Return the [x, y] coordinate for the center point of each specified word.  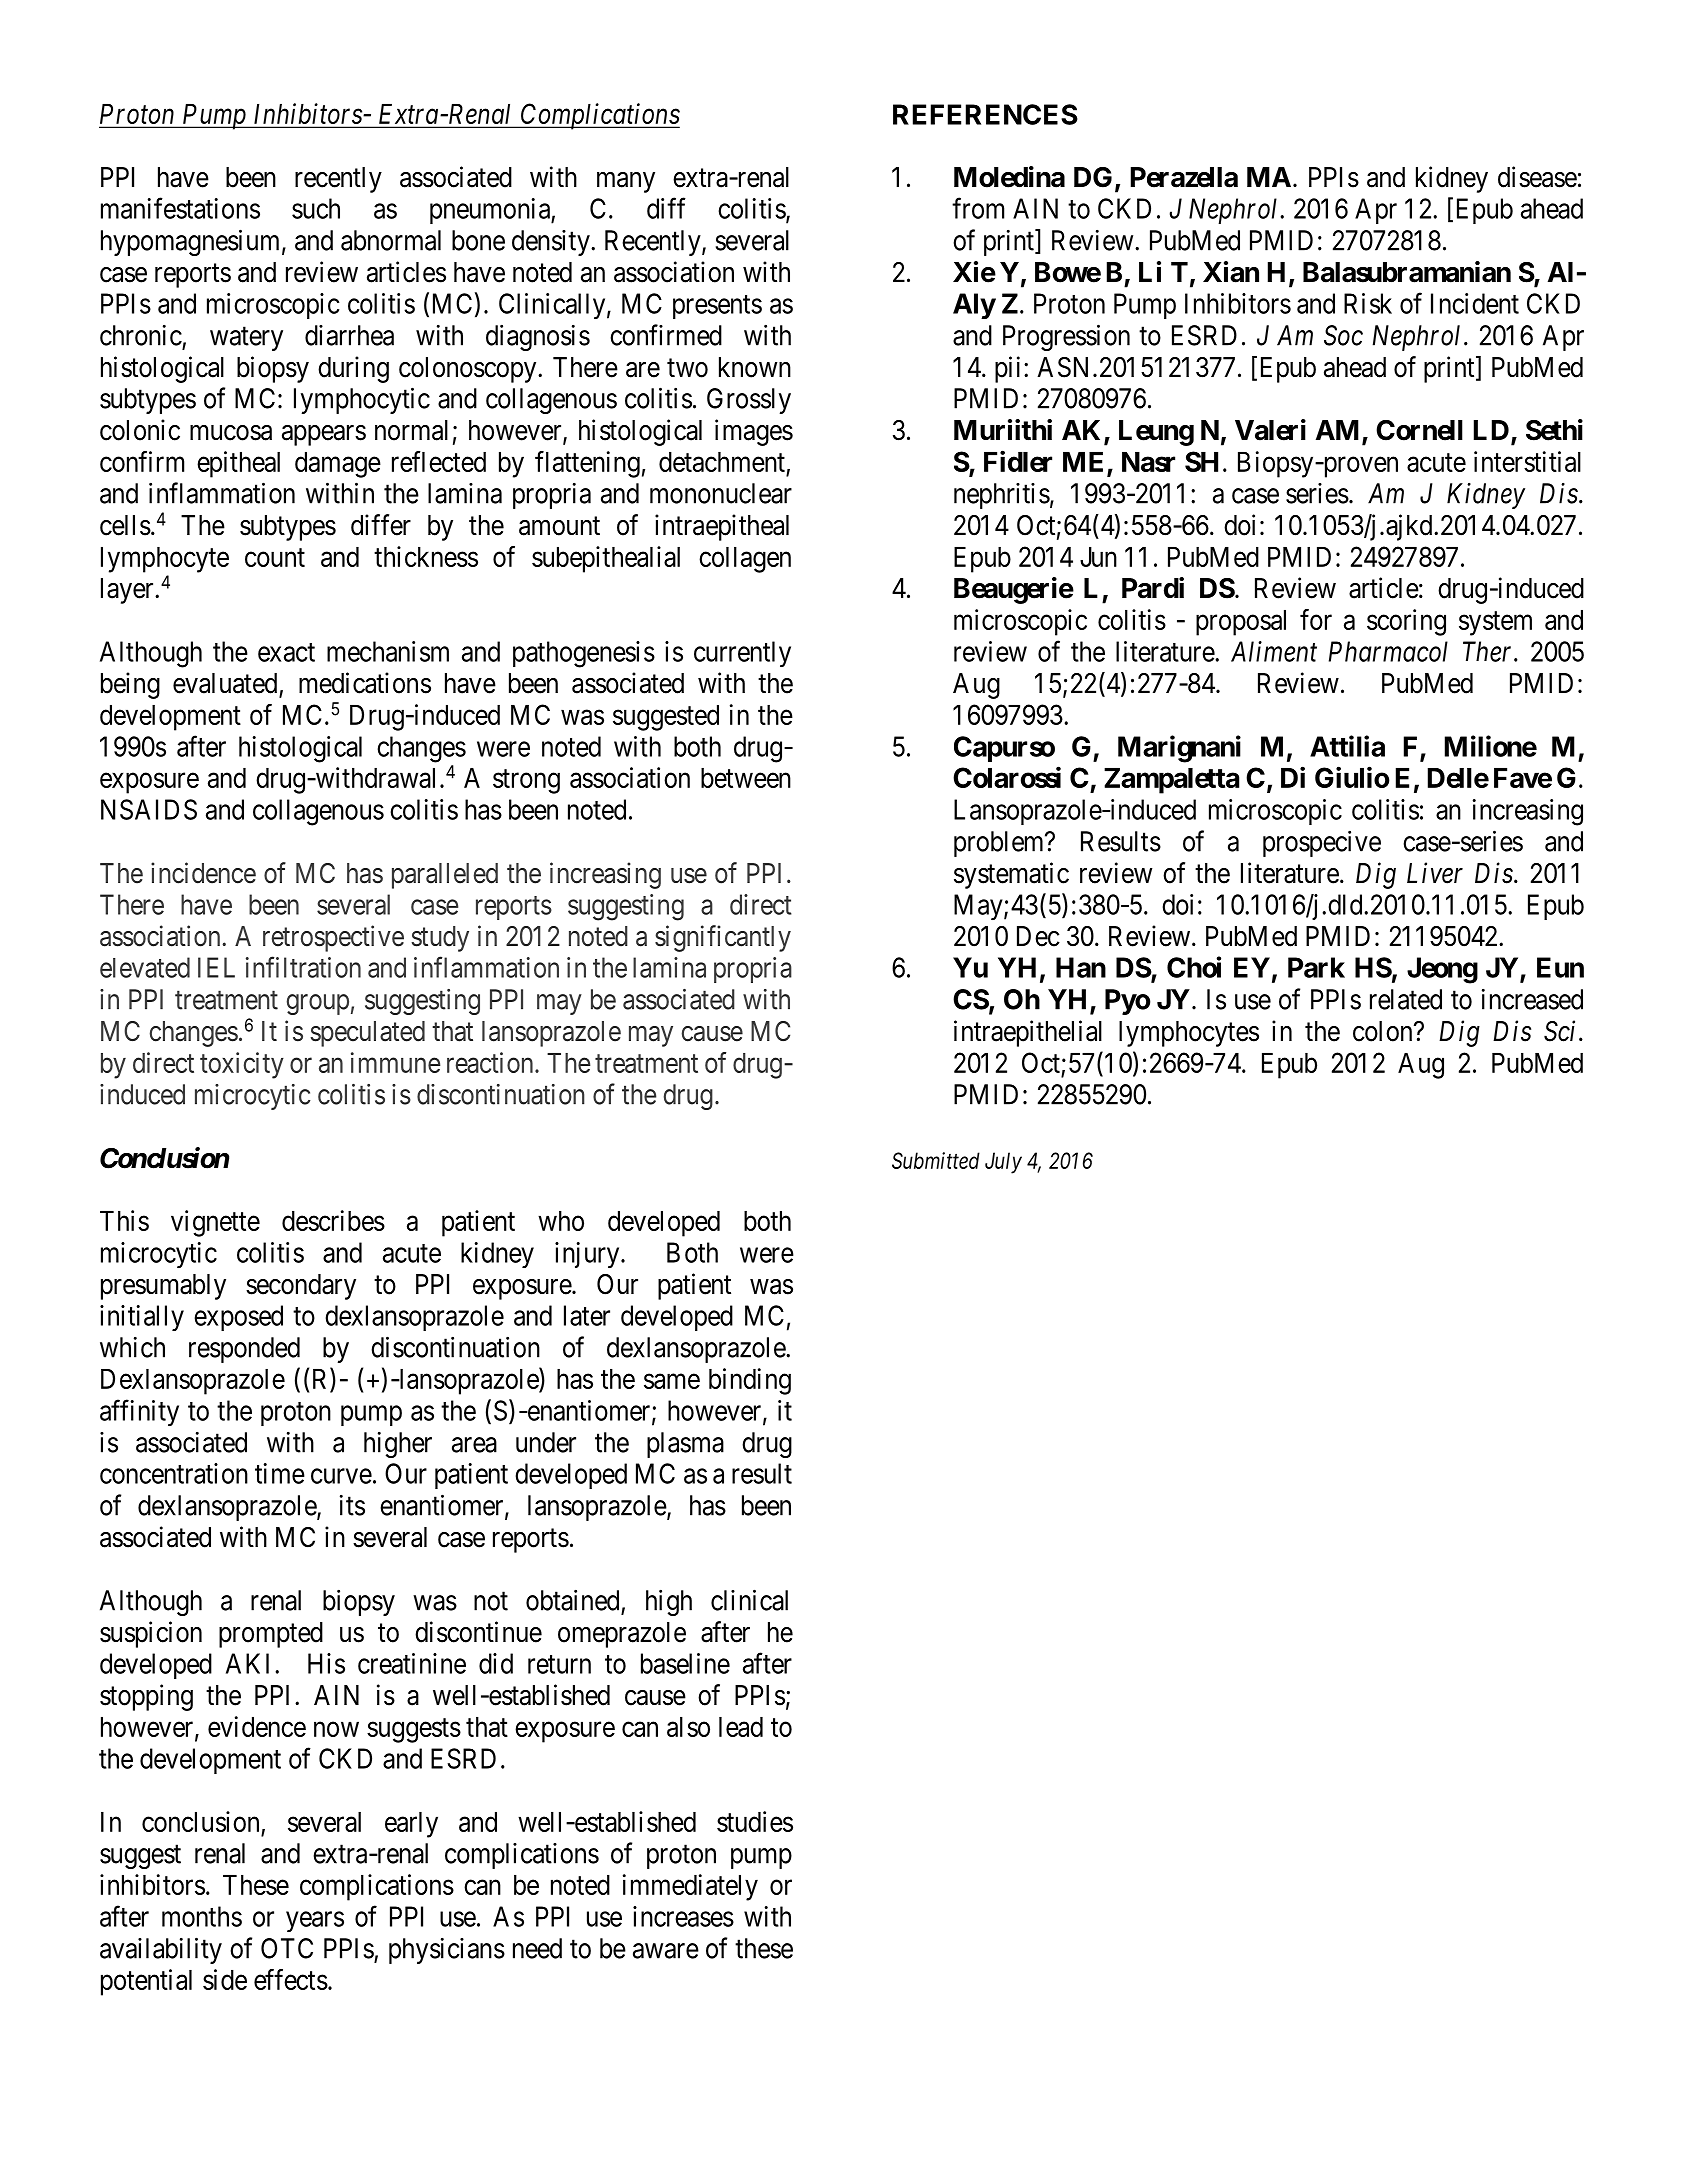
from [978, 208]
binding [750, 1381]
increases [683, 1916]
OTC [287, 1948]
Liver [1435, 873]
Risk [1368, 303]
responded [244, 1350]
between [746, 778]
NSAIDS [149, 809]
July [1003, 1163]
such [316, 208]
